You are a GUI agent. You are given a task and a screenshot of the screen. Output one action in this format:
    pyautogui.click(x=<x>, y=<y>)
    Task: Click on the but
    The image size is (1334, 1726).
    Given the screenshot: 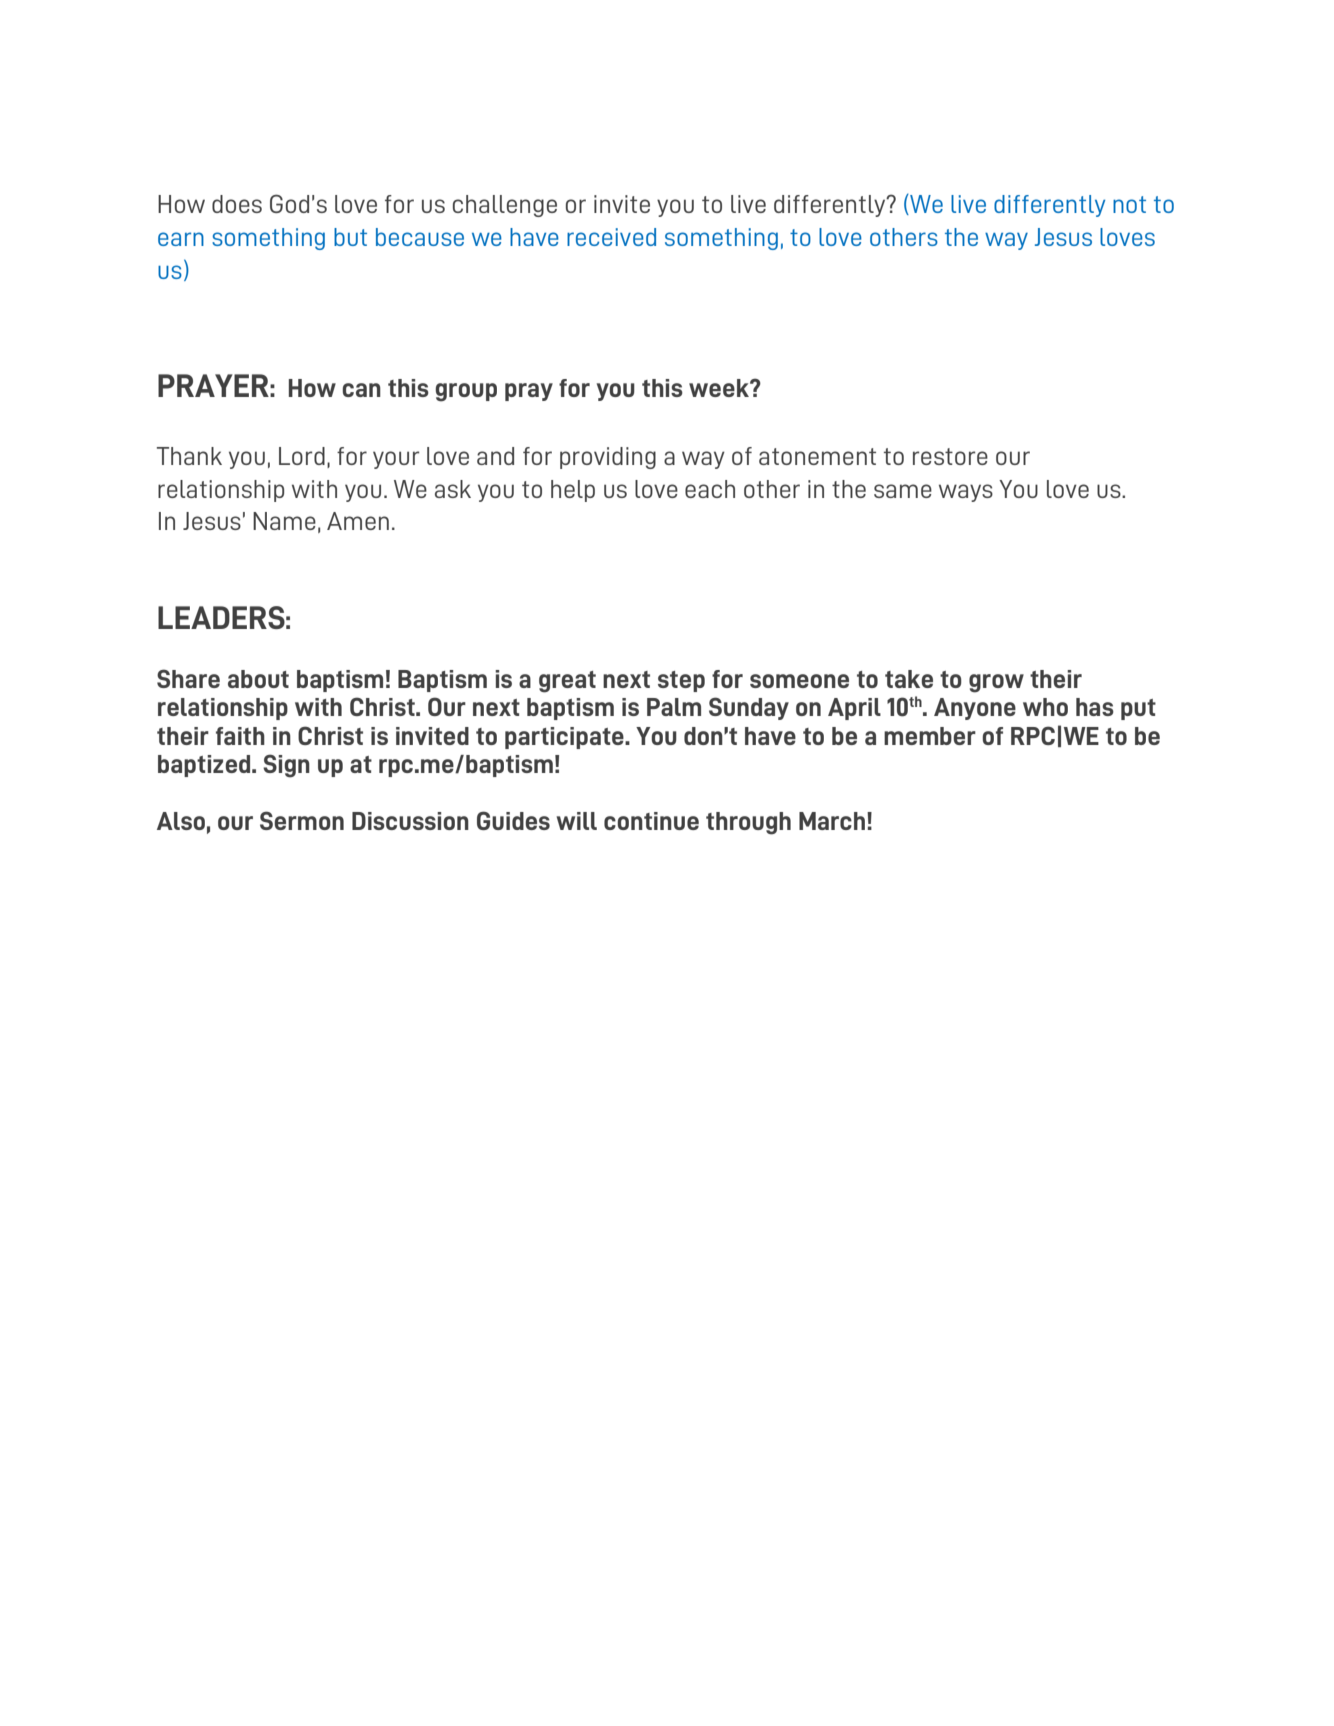 What is the action you would take?
    pyautogui.click(x=350, y=237)
